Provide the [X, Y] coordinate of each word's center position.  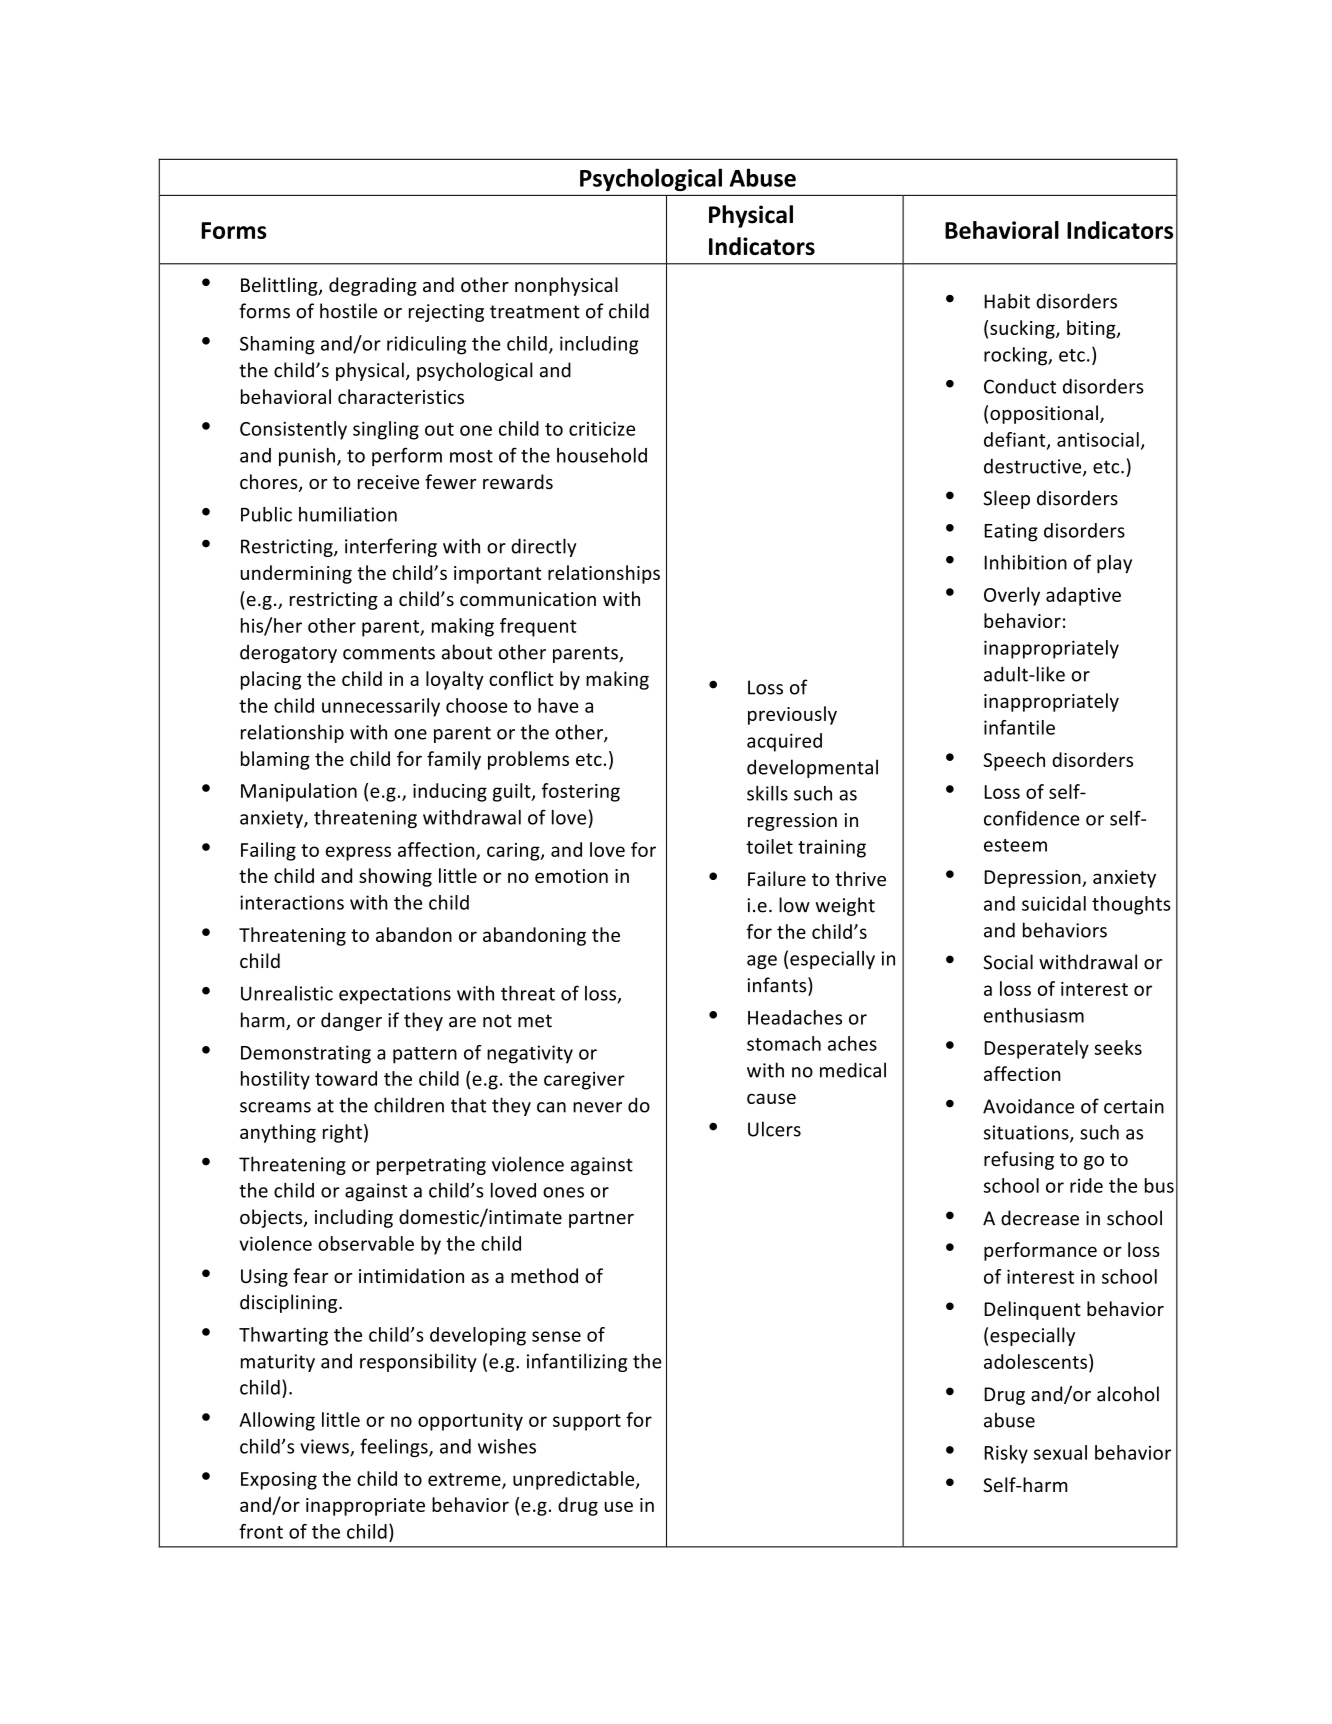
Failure [777, 878]
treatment [535, 312]
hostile [348, 311]
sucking [1023, 329]
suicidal [1054, 903]
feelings [395, 1447]
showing [395, 877]
